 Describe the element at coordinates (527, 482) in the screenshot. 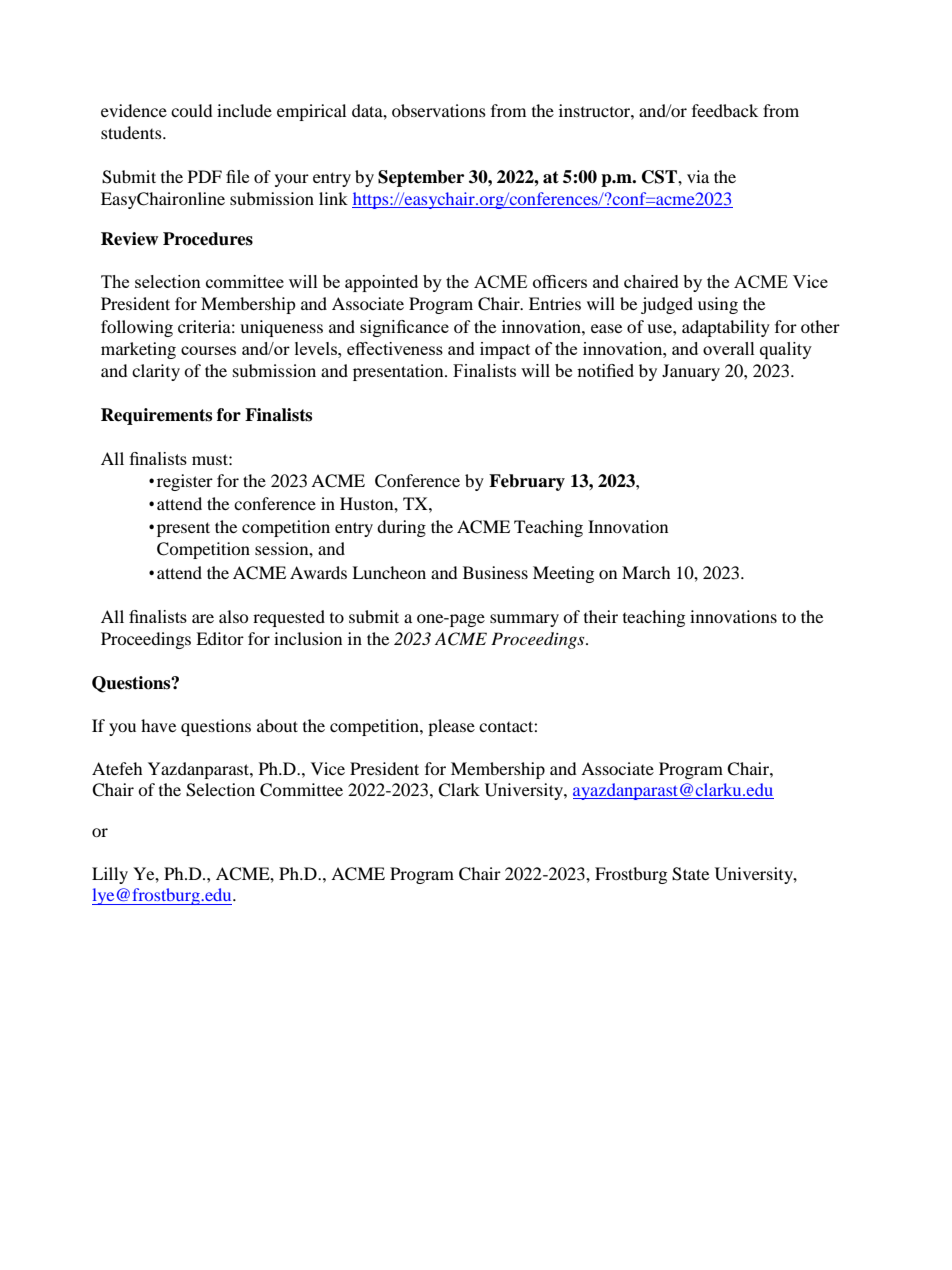

I see `February` at that location.
